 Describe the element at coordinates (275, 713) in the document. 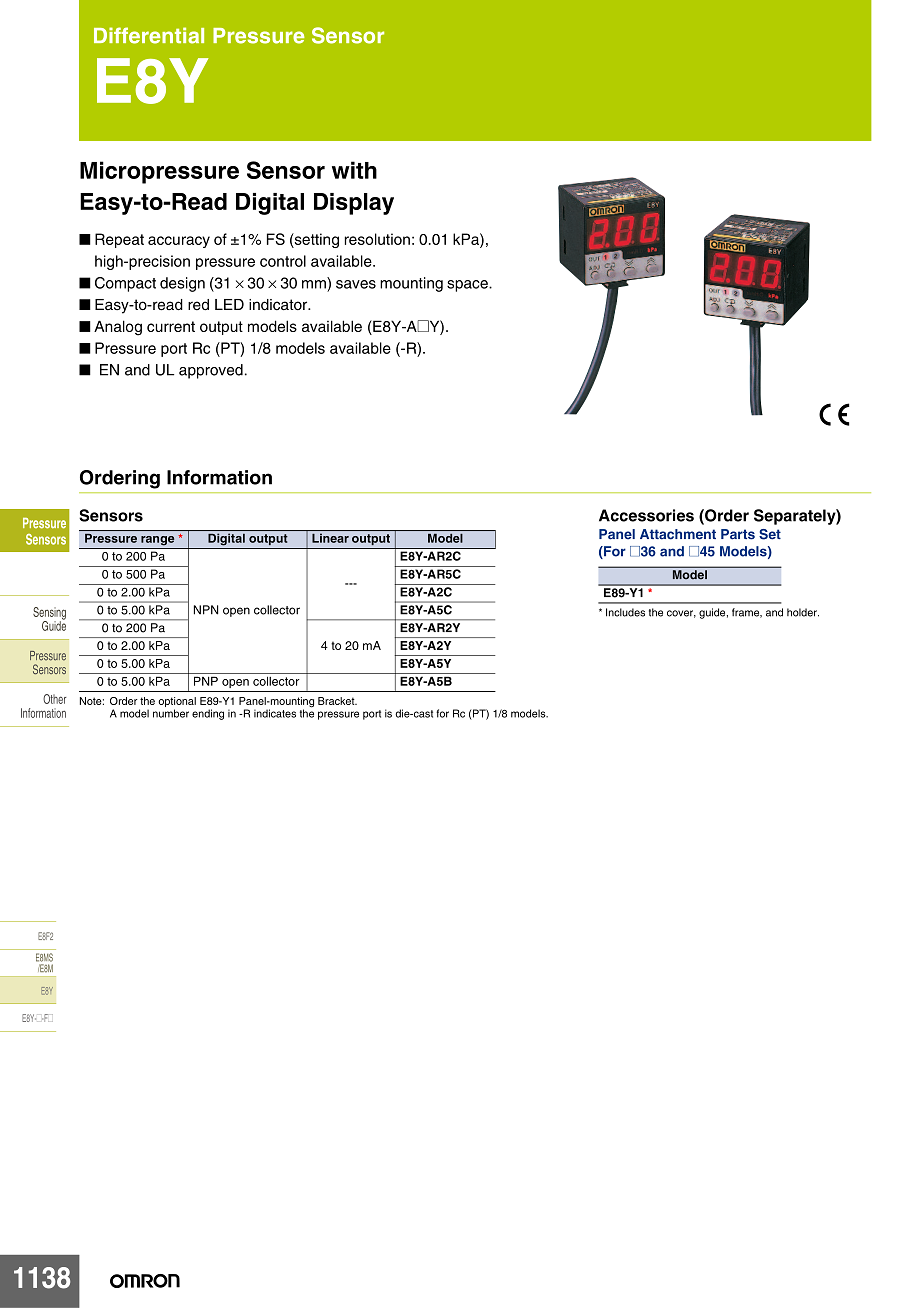

I see `indicates` at that location.
